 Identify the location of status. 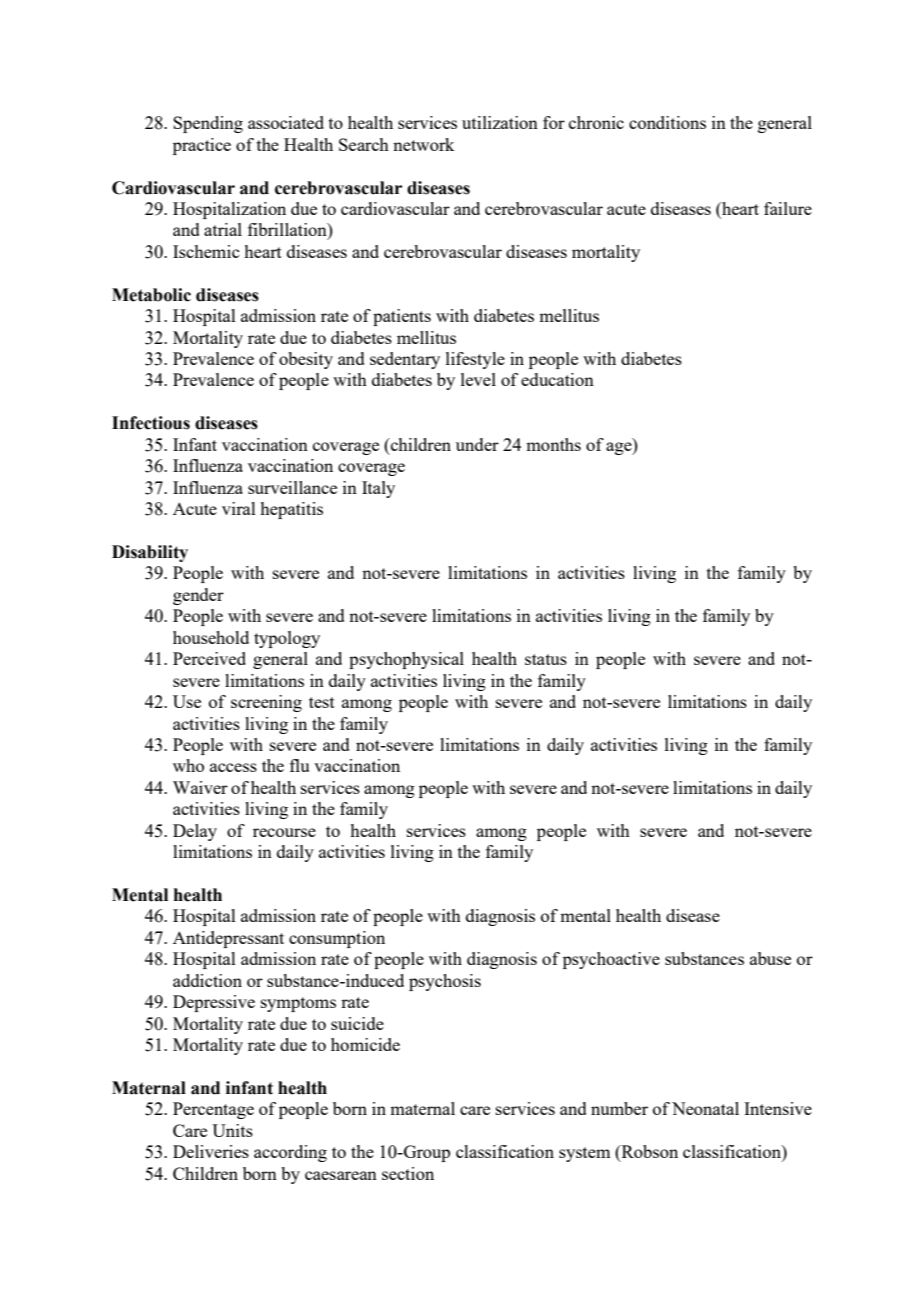
(546, 659).
